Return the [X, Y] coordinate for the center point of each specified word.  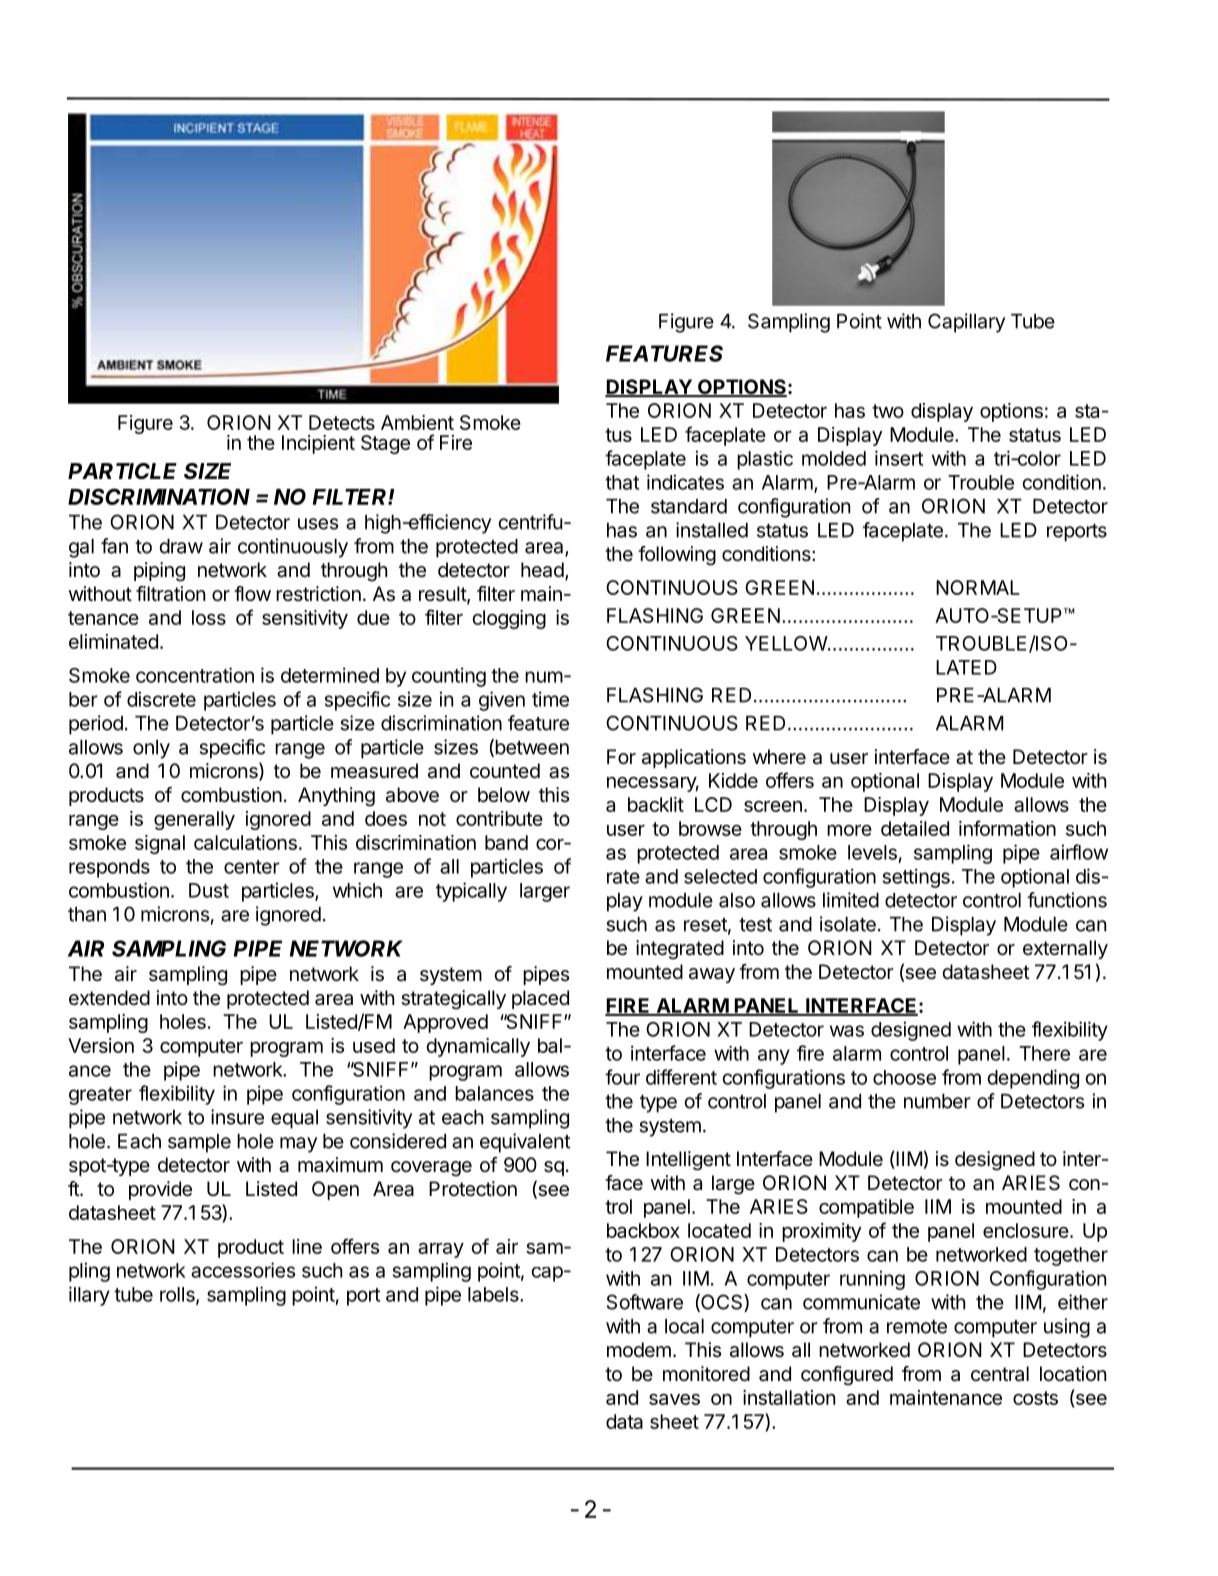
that [622, 482]
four [622, 1077]
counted [505, 770]
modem [639, 1349]
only [151, 749]
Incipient [318, 444]
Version [101, 1045]
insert [899, 458]
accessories [243, 1270]
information [1007, 828]
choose [904, 1077]
